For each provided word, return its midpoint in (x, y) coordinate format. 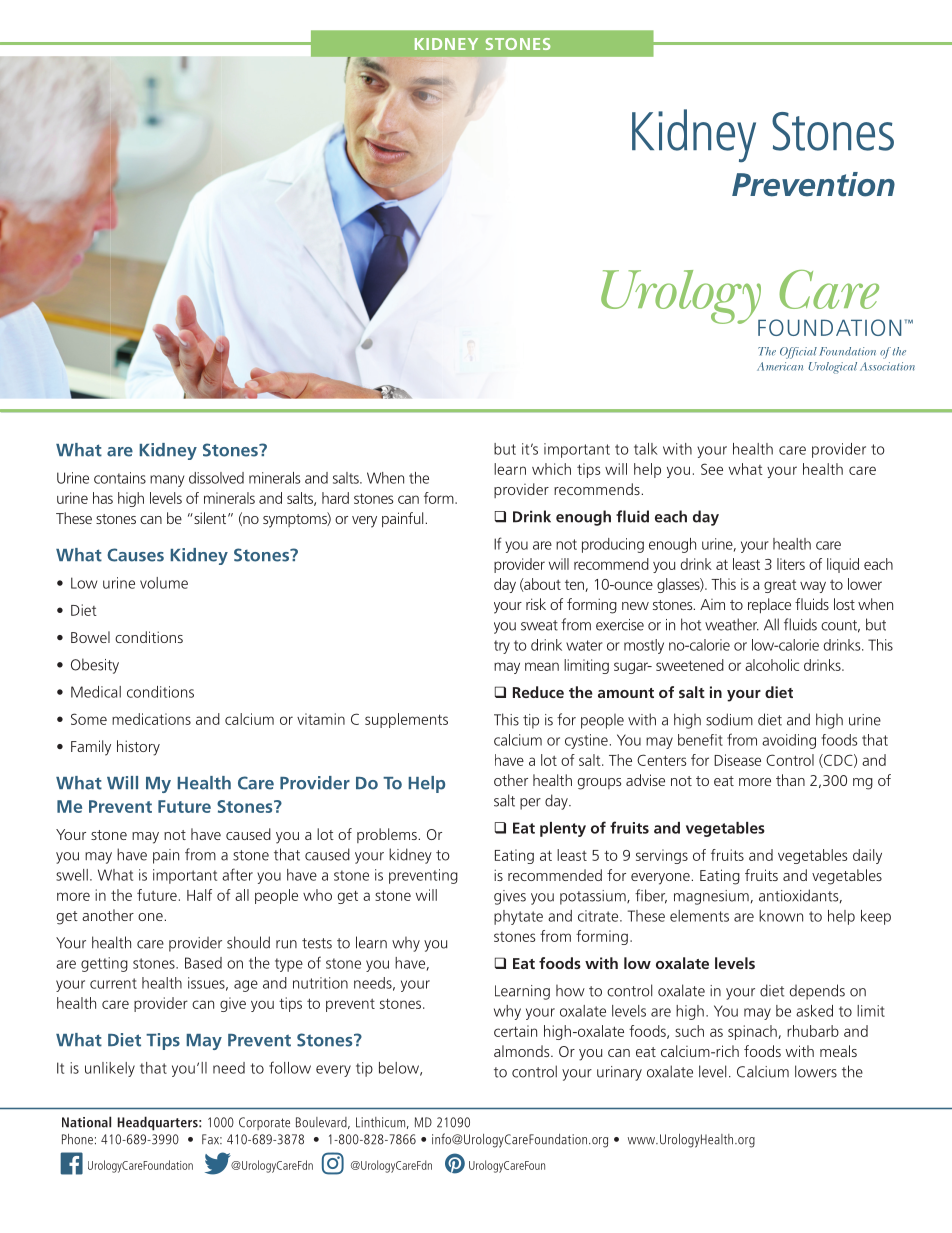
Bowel (90, 637)
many (167, 481)
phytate (518, 917)
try (502, 647)
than (790, 780)
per (530, 804)
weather (732, 624)
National (86, 1122)
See (712, 469)
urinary (619, 1073)
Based (203, 963)
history (138, 748)
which (551, 469)
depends (817, 992)
